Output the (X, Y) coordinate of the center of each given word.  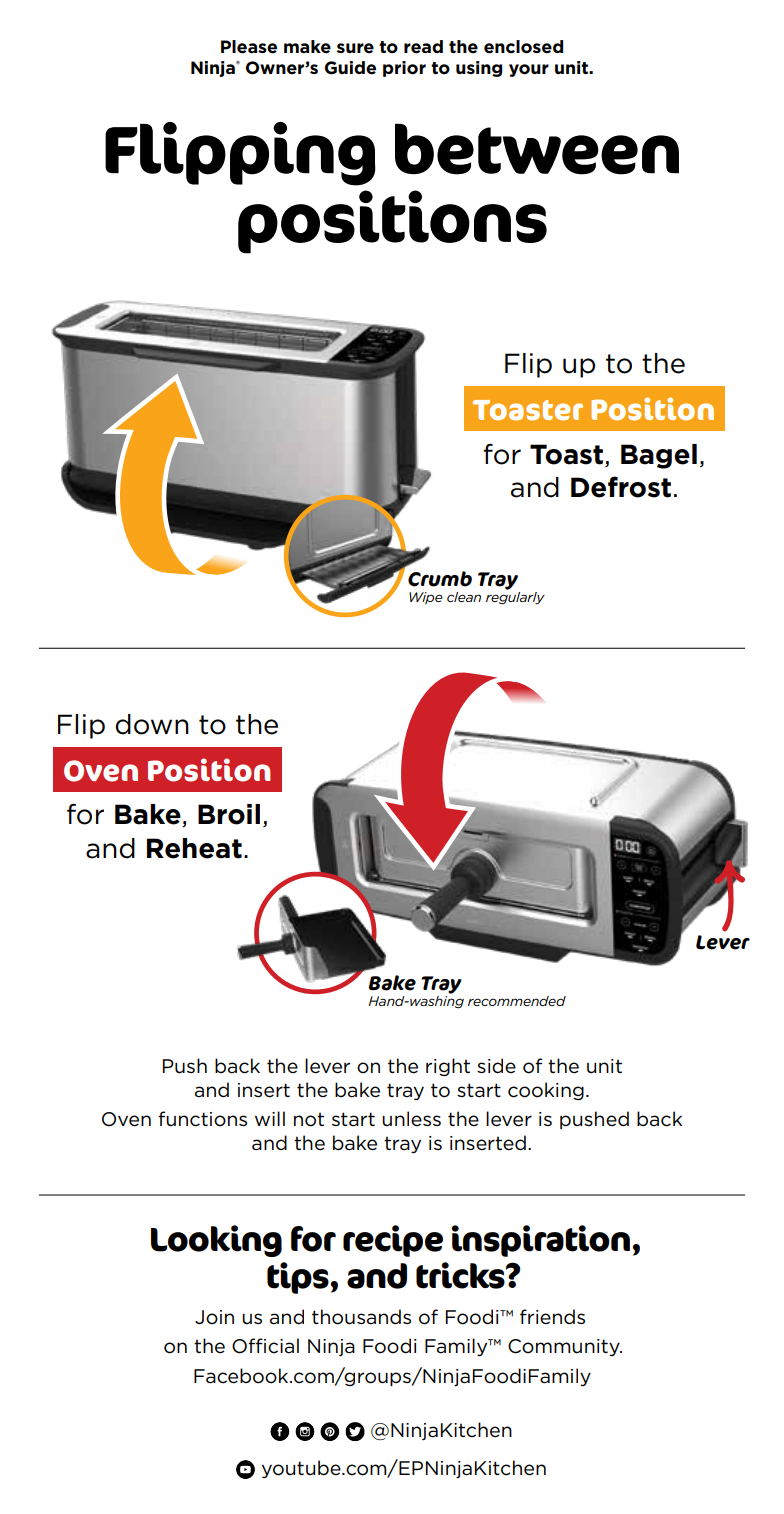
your (529, 70)
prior (404, 69)
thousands (361, 1317)
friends (552, 1316)
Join (214, 1317)
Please (249, 47)
